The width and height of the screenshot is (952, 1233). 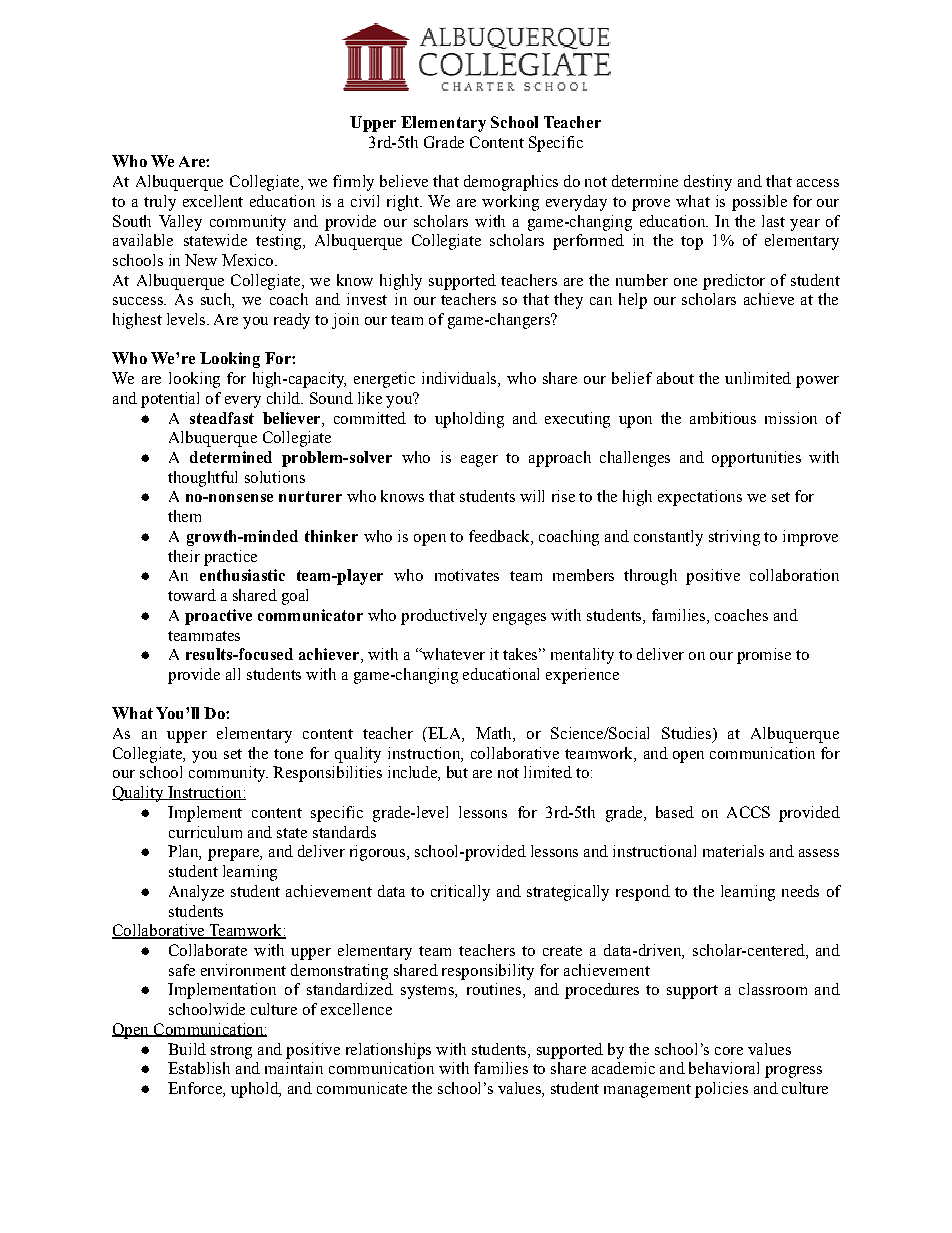 I want to click on promise, so click(x=764, y=656).
